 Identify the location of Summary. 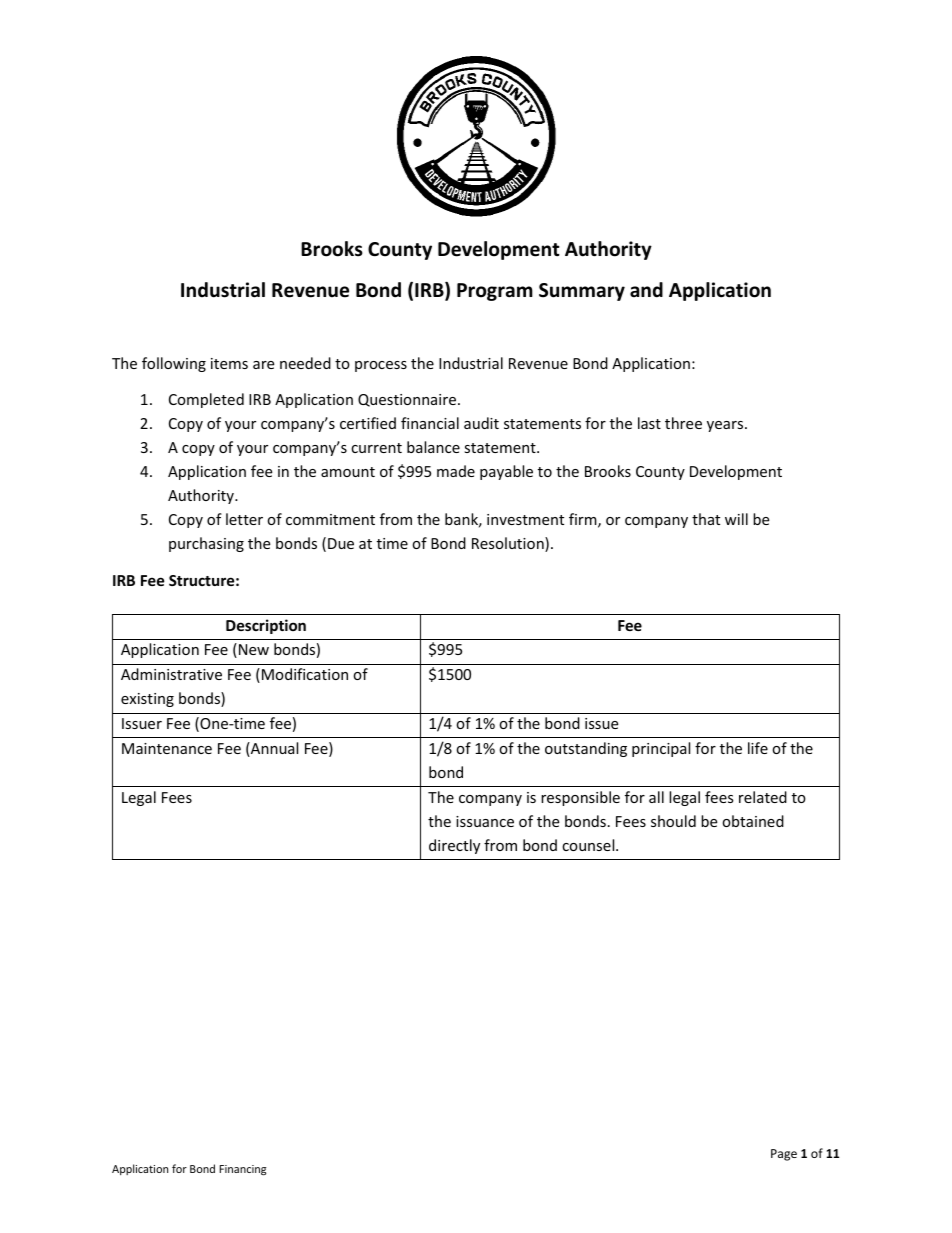
(582, 292).
